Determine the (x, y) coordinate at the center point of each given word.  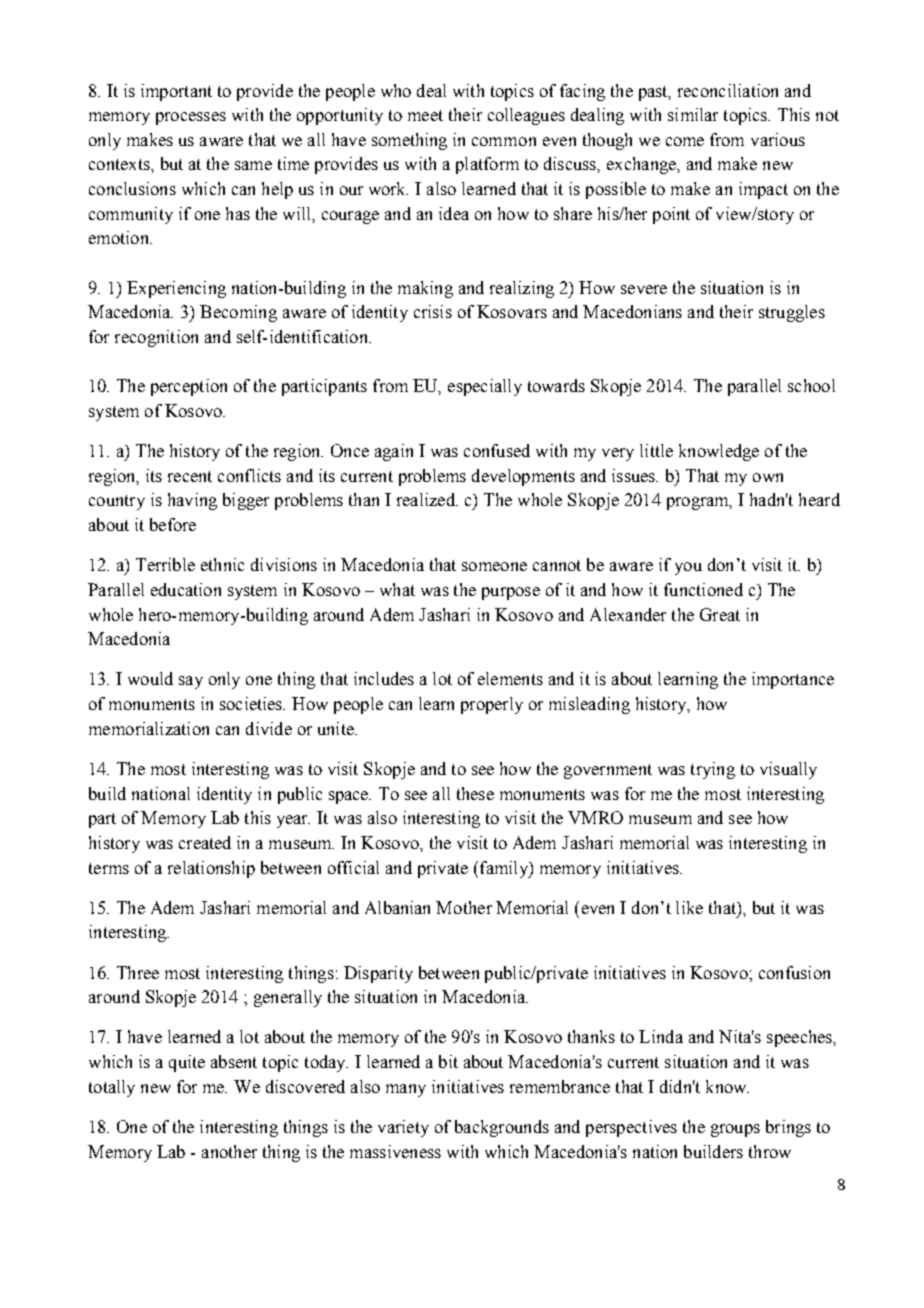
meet (425, 115)
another (229, 1151)
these (475, 793)
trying (713, 770)
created (205, 842)
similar (693, 114)
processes (191, 118)
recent (190, 476)
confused (497, 450)
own (768, 477)
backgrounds (502, 1128)
